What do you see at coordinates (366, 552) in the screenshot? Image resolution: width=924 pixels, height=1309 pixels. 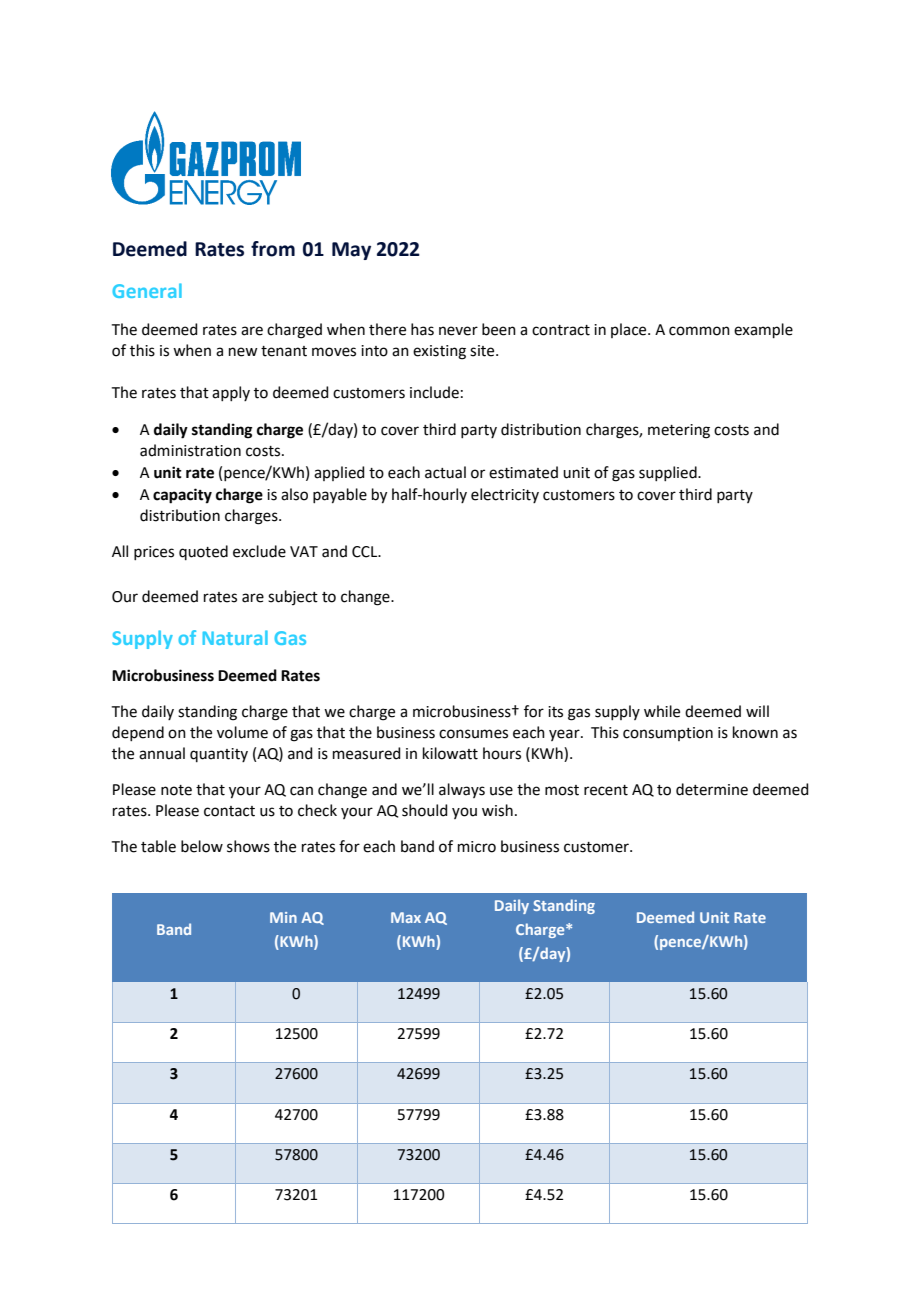 I see `CCL` at bounding box center [366, 552].
